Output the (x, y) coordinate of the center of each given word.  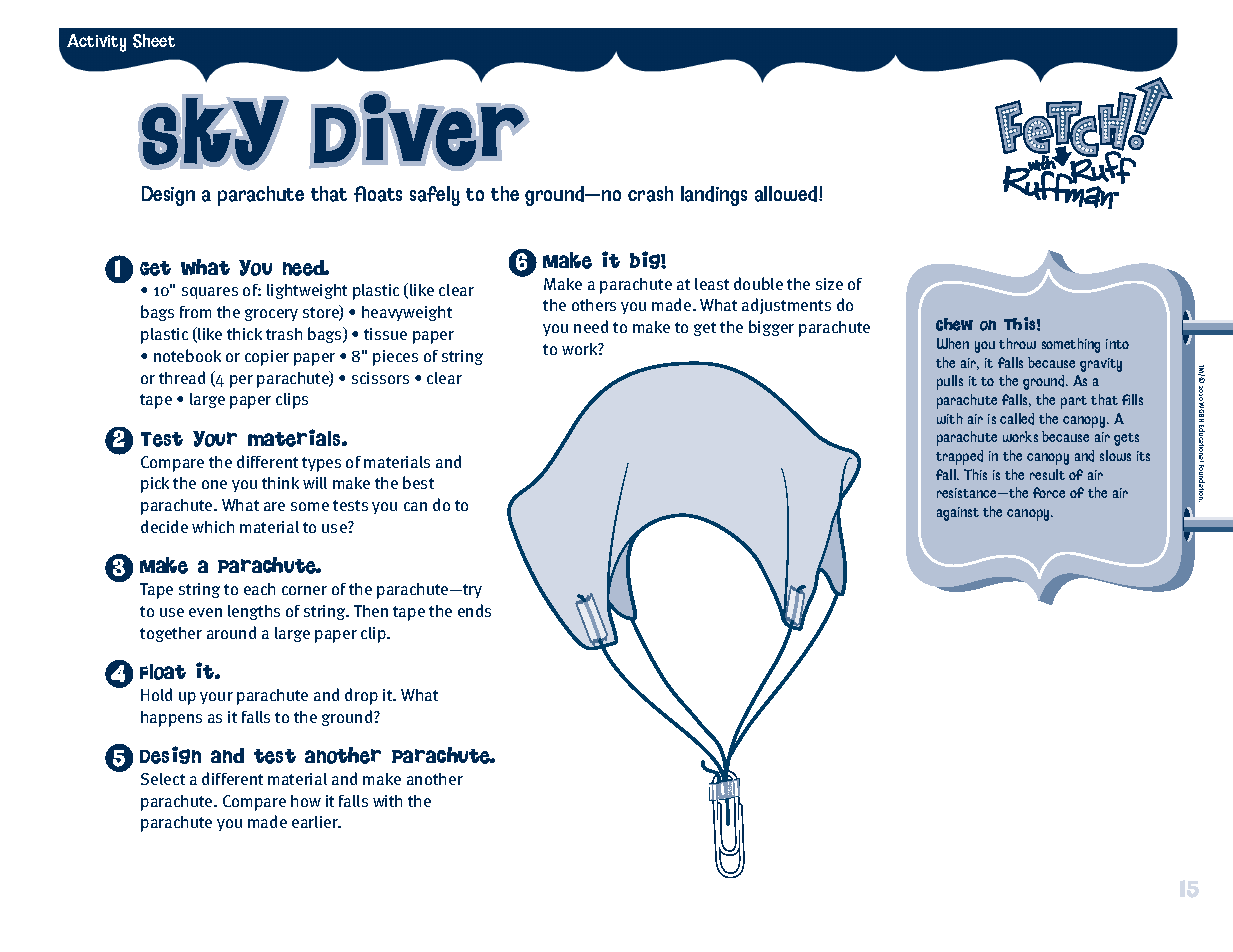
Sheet (154, 41)
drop (361, 696)
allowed (787, 194)
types (321, 464)
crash (650, 194)
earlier (316, 822)
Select (163, 779)
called (1017, 419)
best (418, 482)
